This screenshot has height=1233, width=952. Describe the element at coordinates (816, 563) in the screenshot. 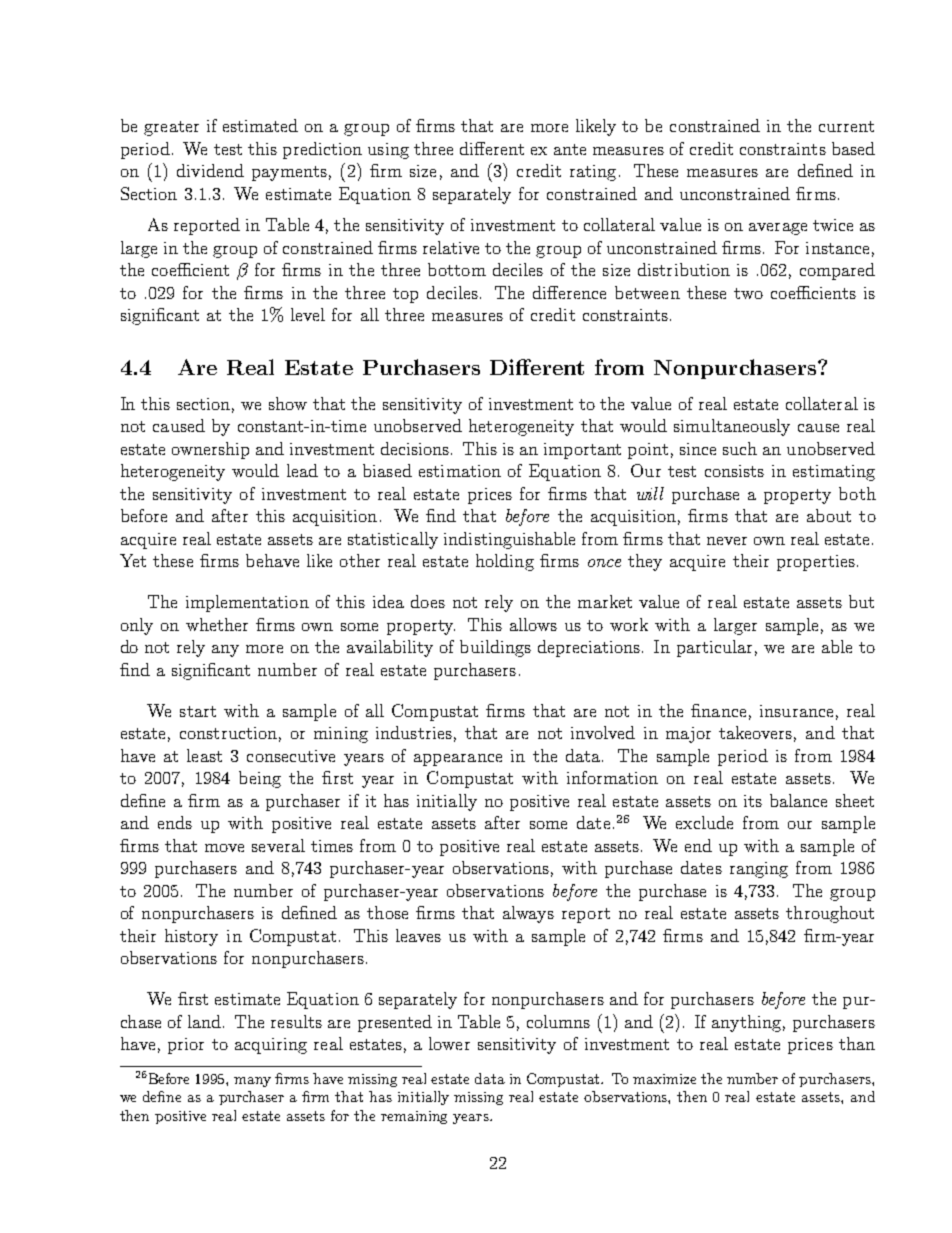

I see `properties` at that location.
